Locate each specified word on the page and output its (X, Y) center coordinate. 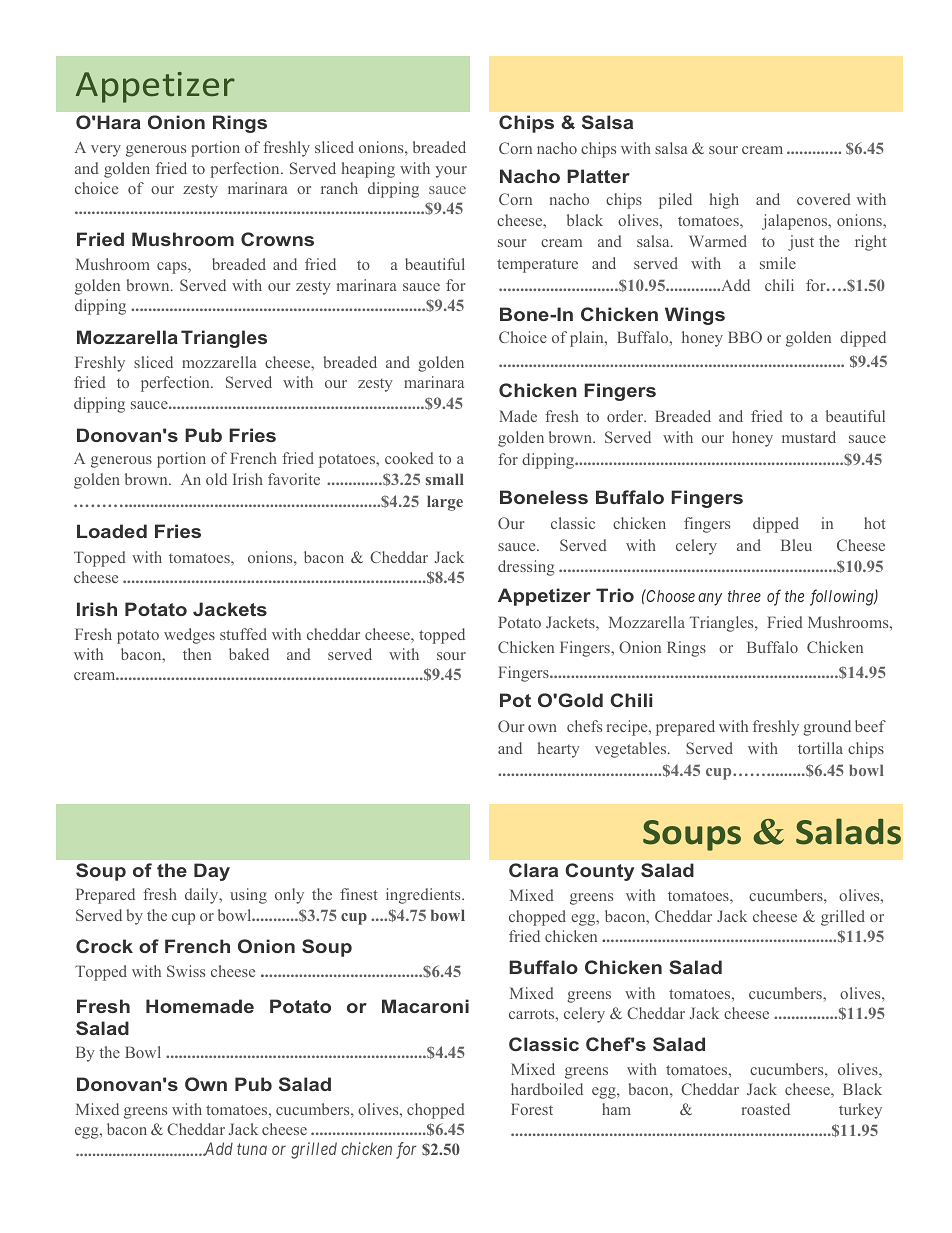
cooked (409, 458)
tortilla (820, 748)
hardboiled (547, 1089)
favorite (294, 479)
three (744, 596)
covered (824, 199)
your (451, 172)
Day (212, 872)
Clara (533, 870)
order (626, 416)
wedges (189, 636)
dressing (526, 568)
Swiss (186, 971)
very (106, 151)
